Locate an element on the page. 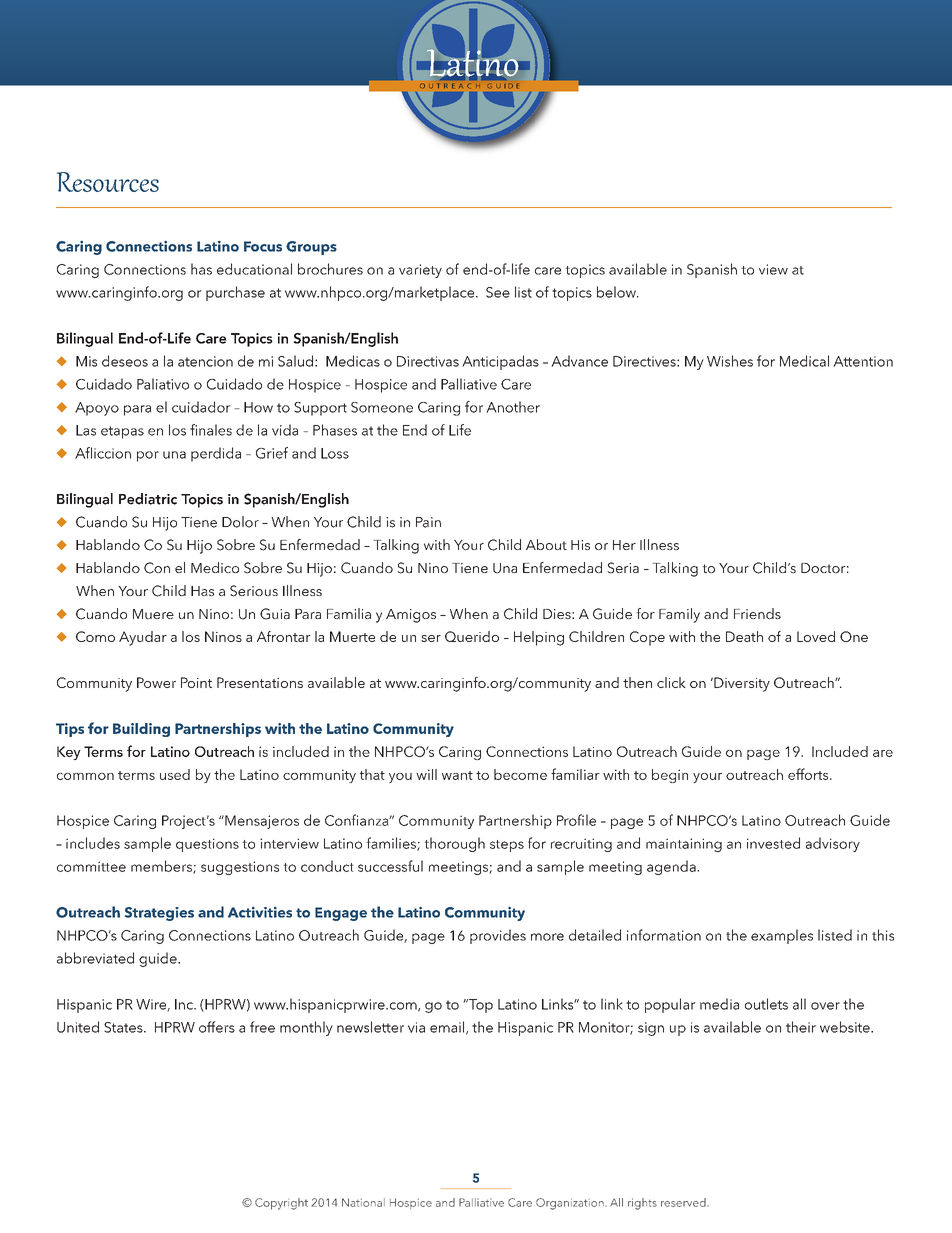 The height and width of the page is (1233, 952). Another is located at coordinates (513, 407).
